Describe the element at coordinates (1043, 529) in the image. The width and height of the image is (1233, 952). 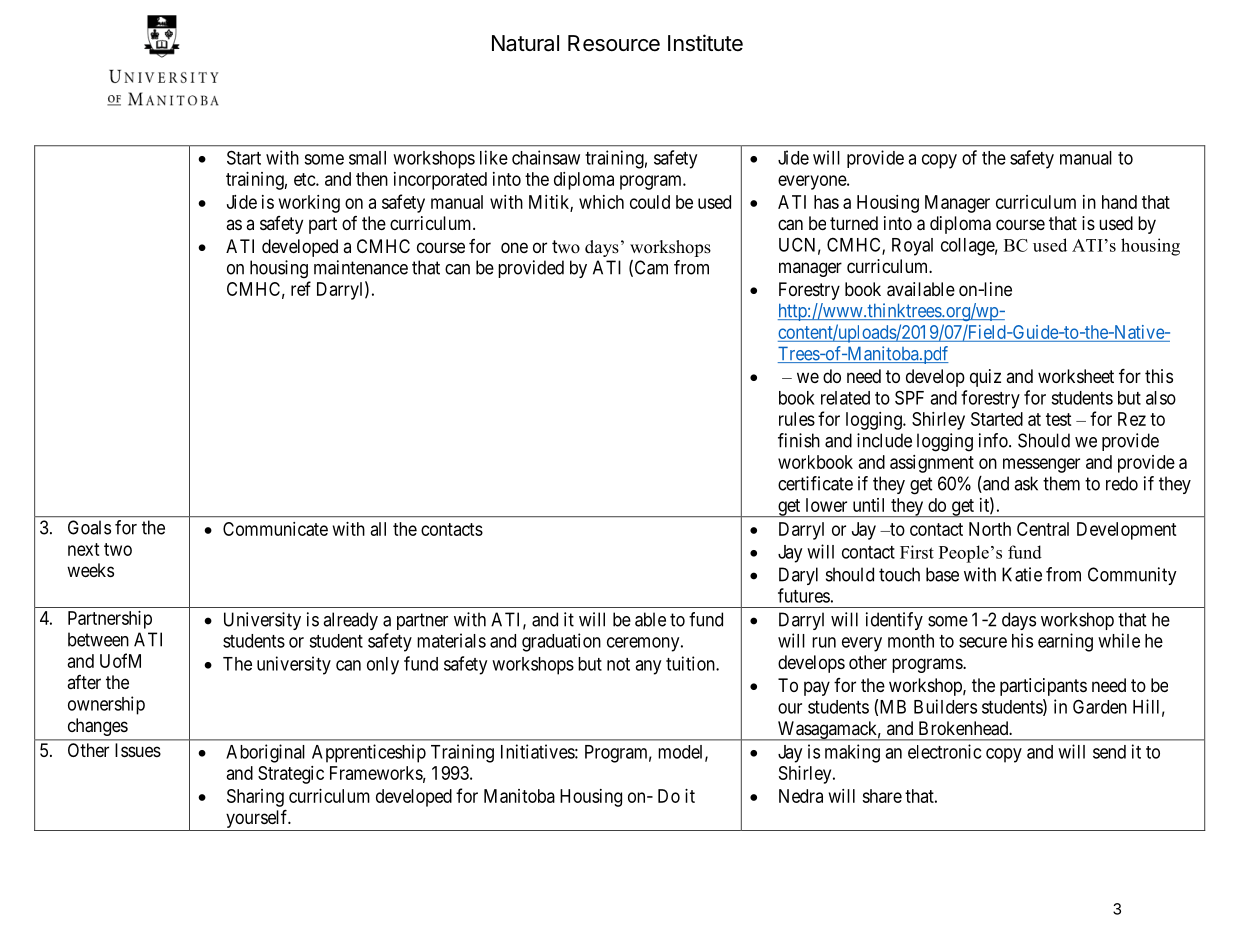
I see `Central` at that location.
